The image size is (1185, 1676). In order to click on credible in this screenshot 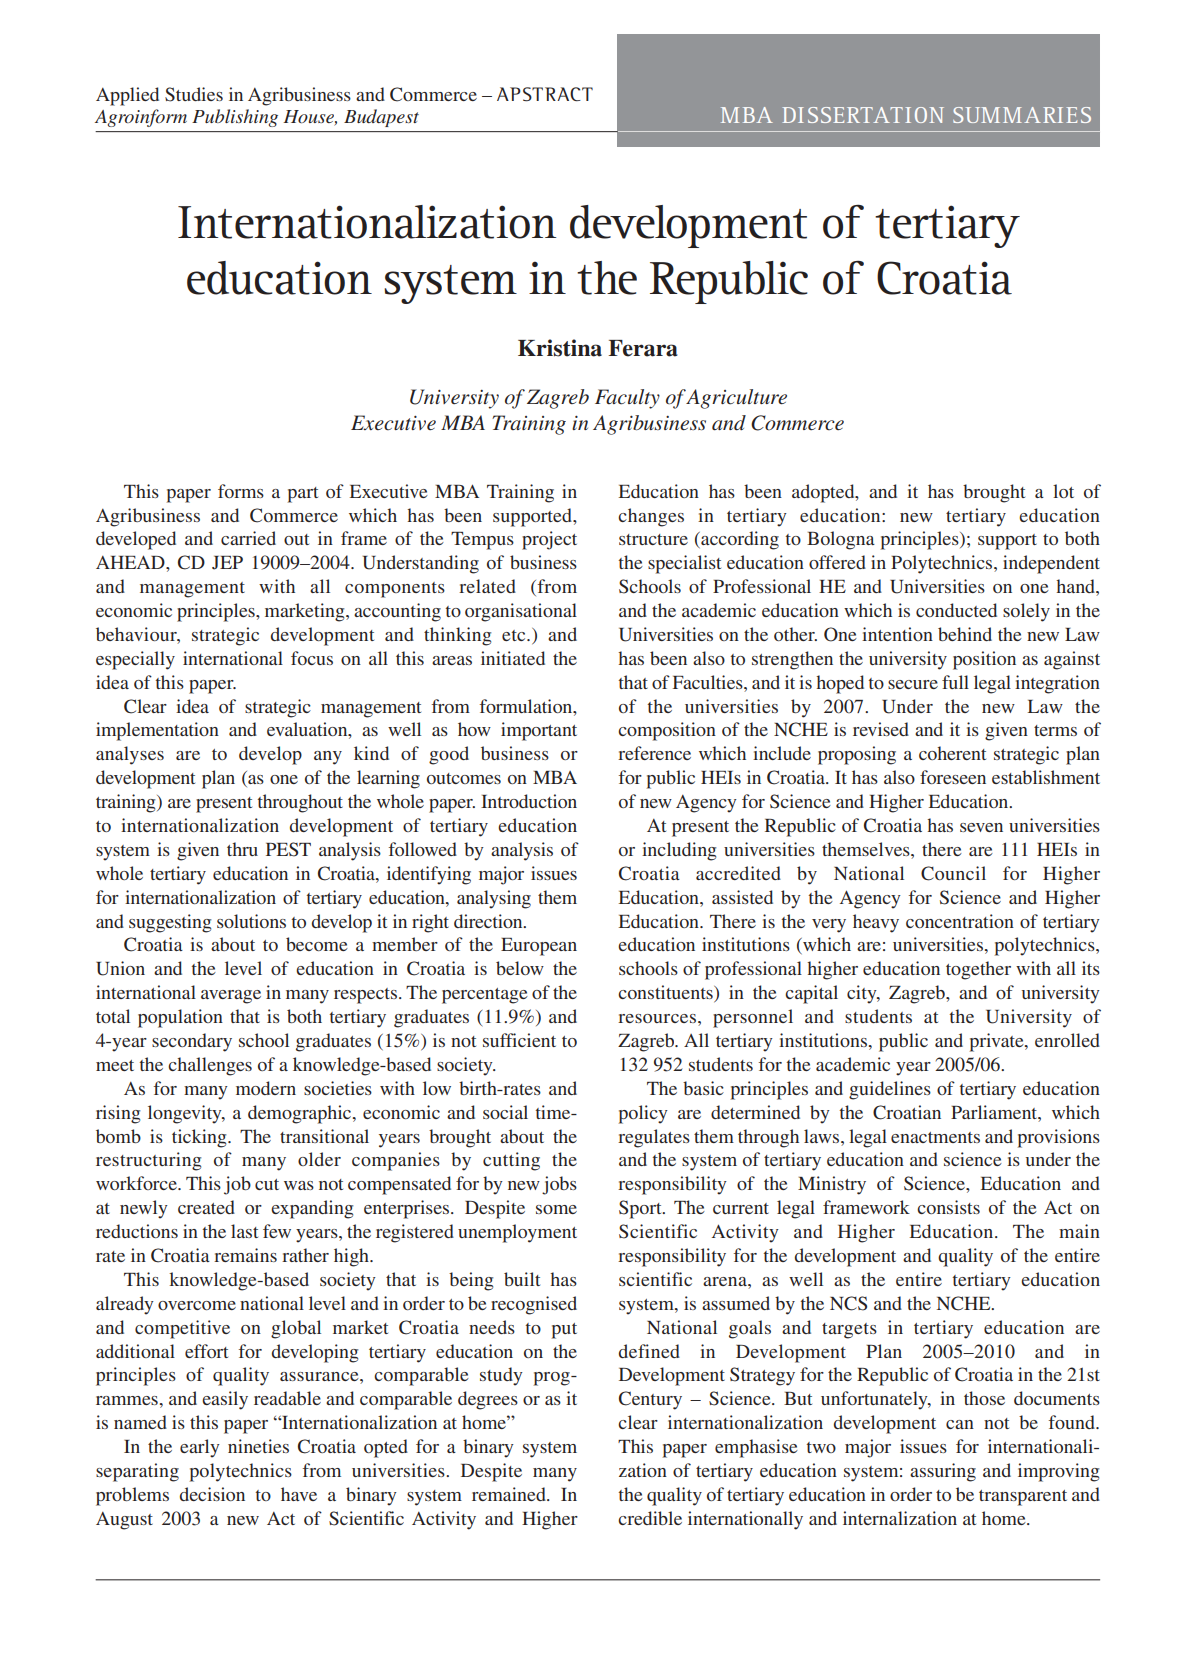, I will do `click(650, 1518)`.
